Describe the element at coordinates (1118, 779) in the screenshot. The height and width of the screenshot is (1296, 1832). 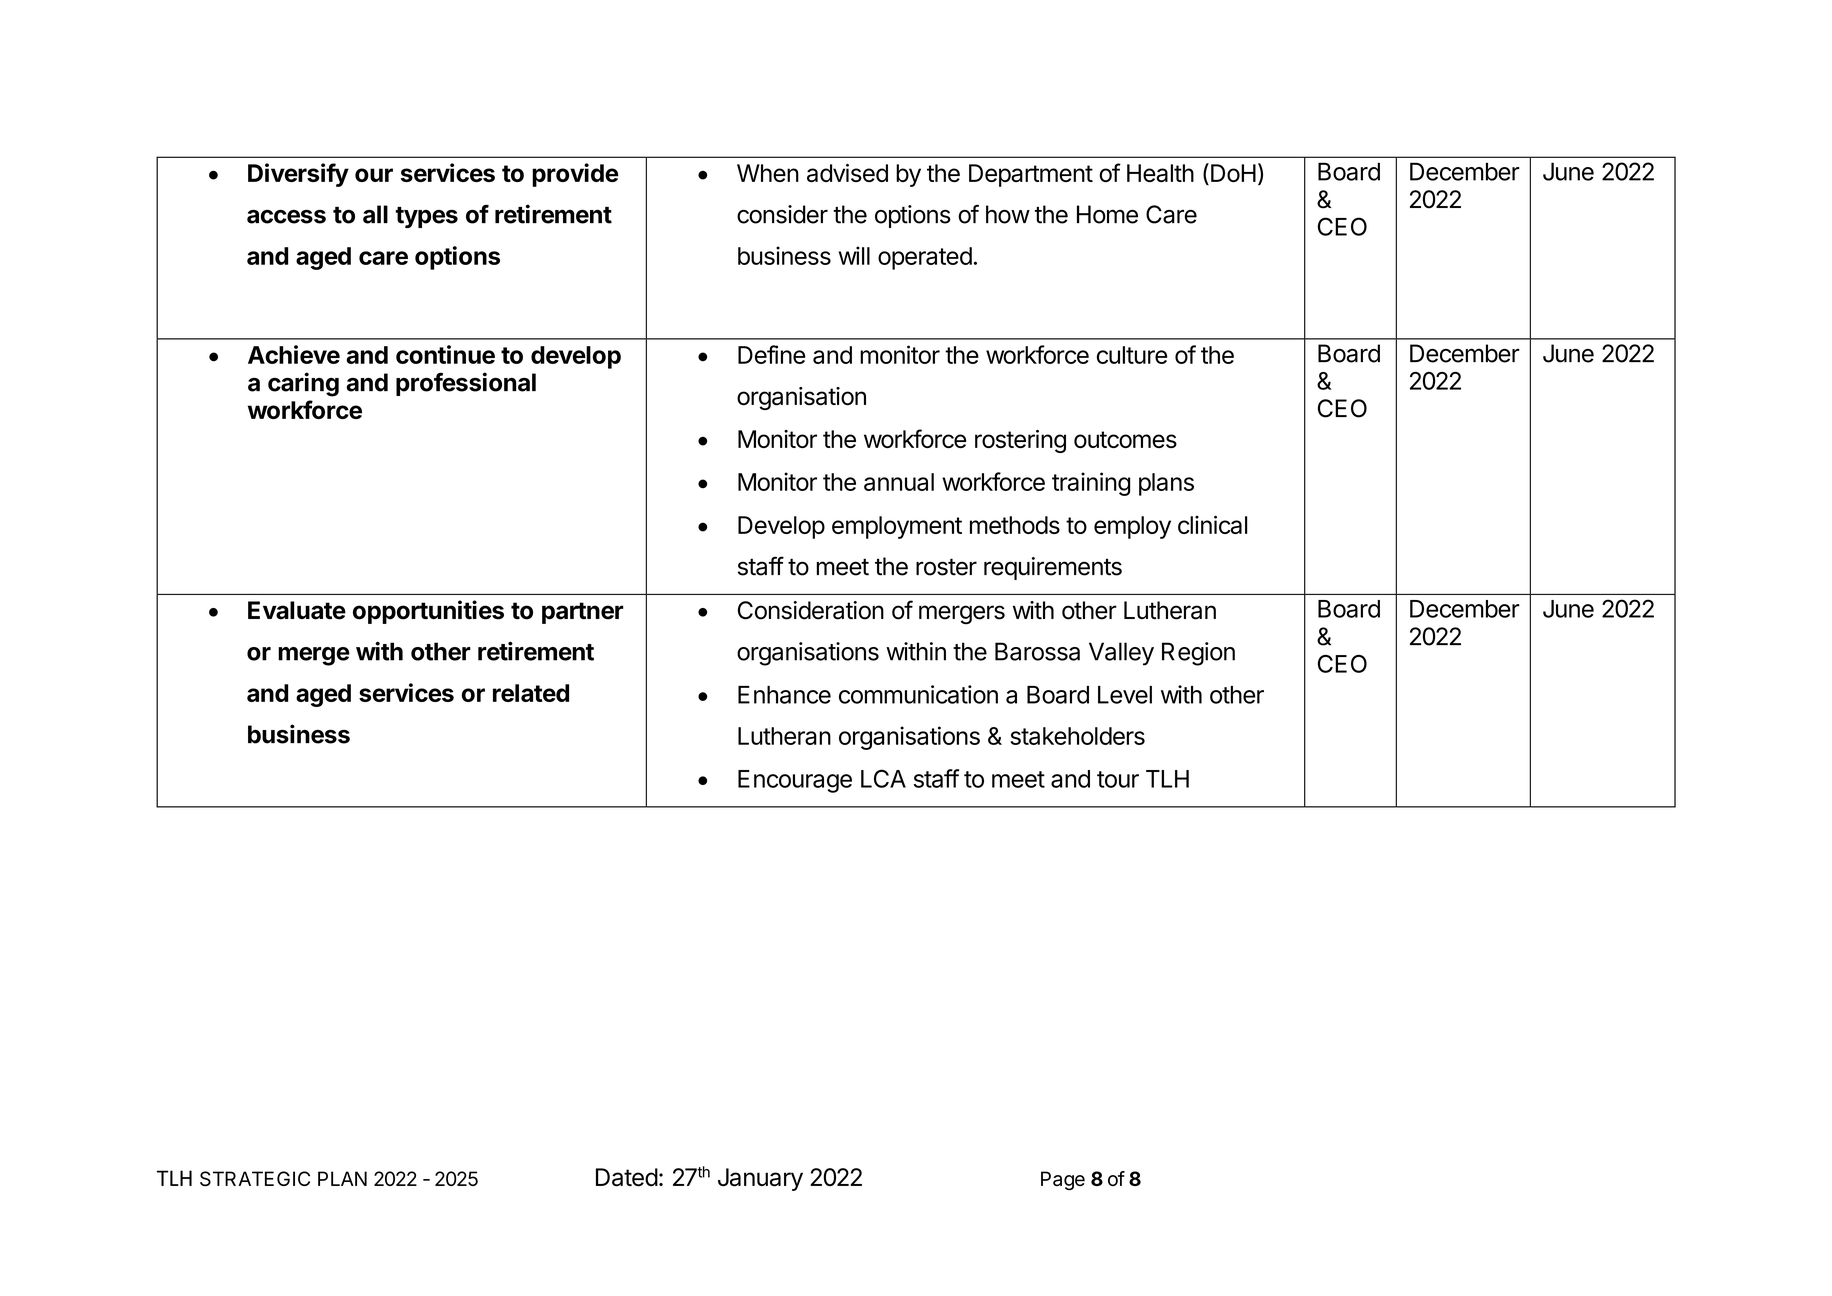
I see `tour` at that location.
